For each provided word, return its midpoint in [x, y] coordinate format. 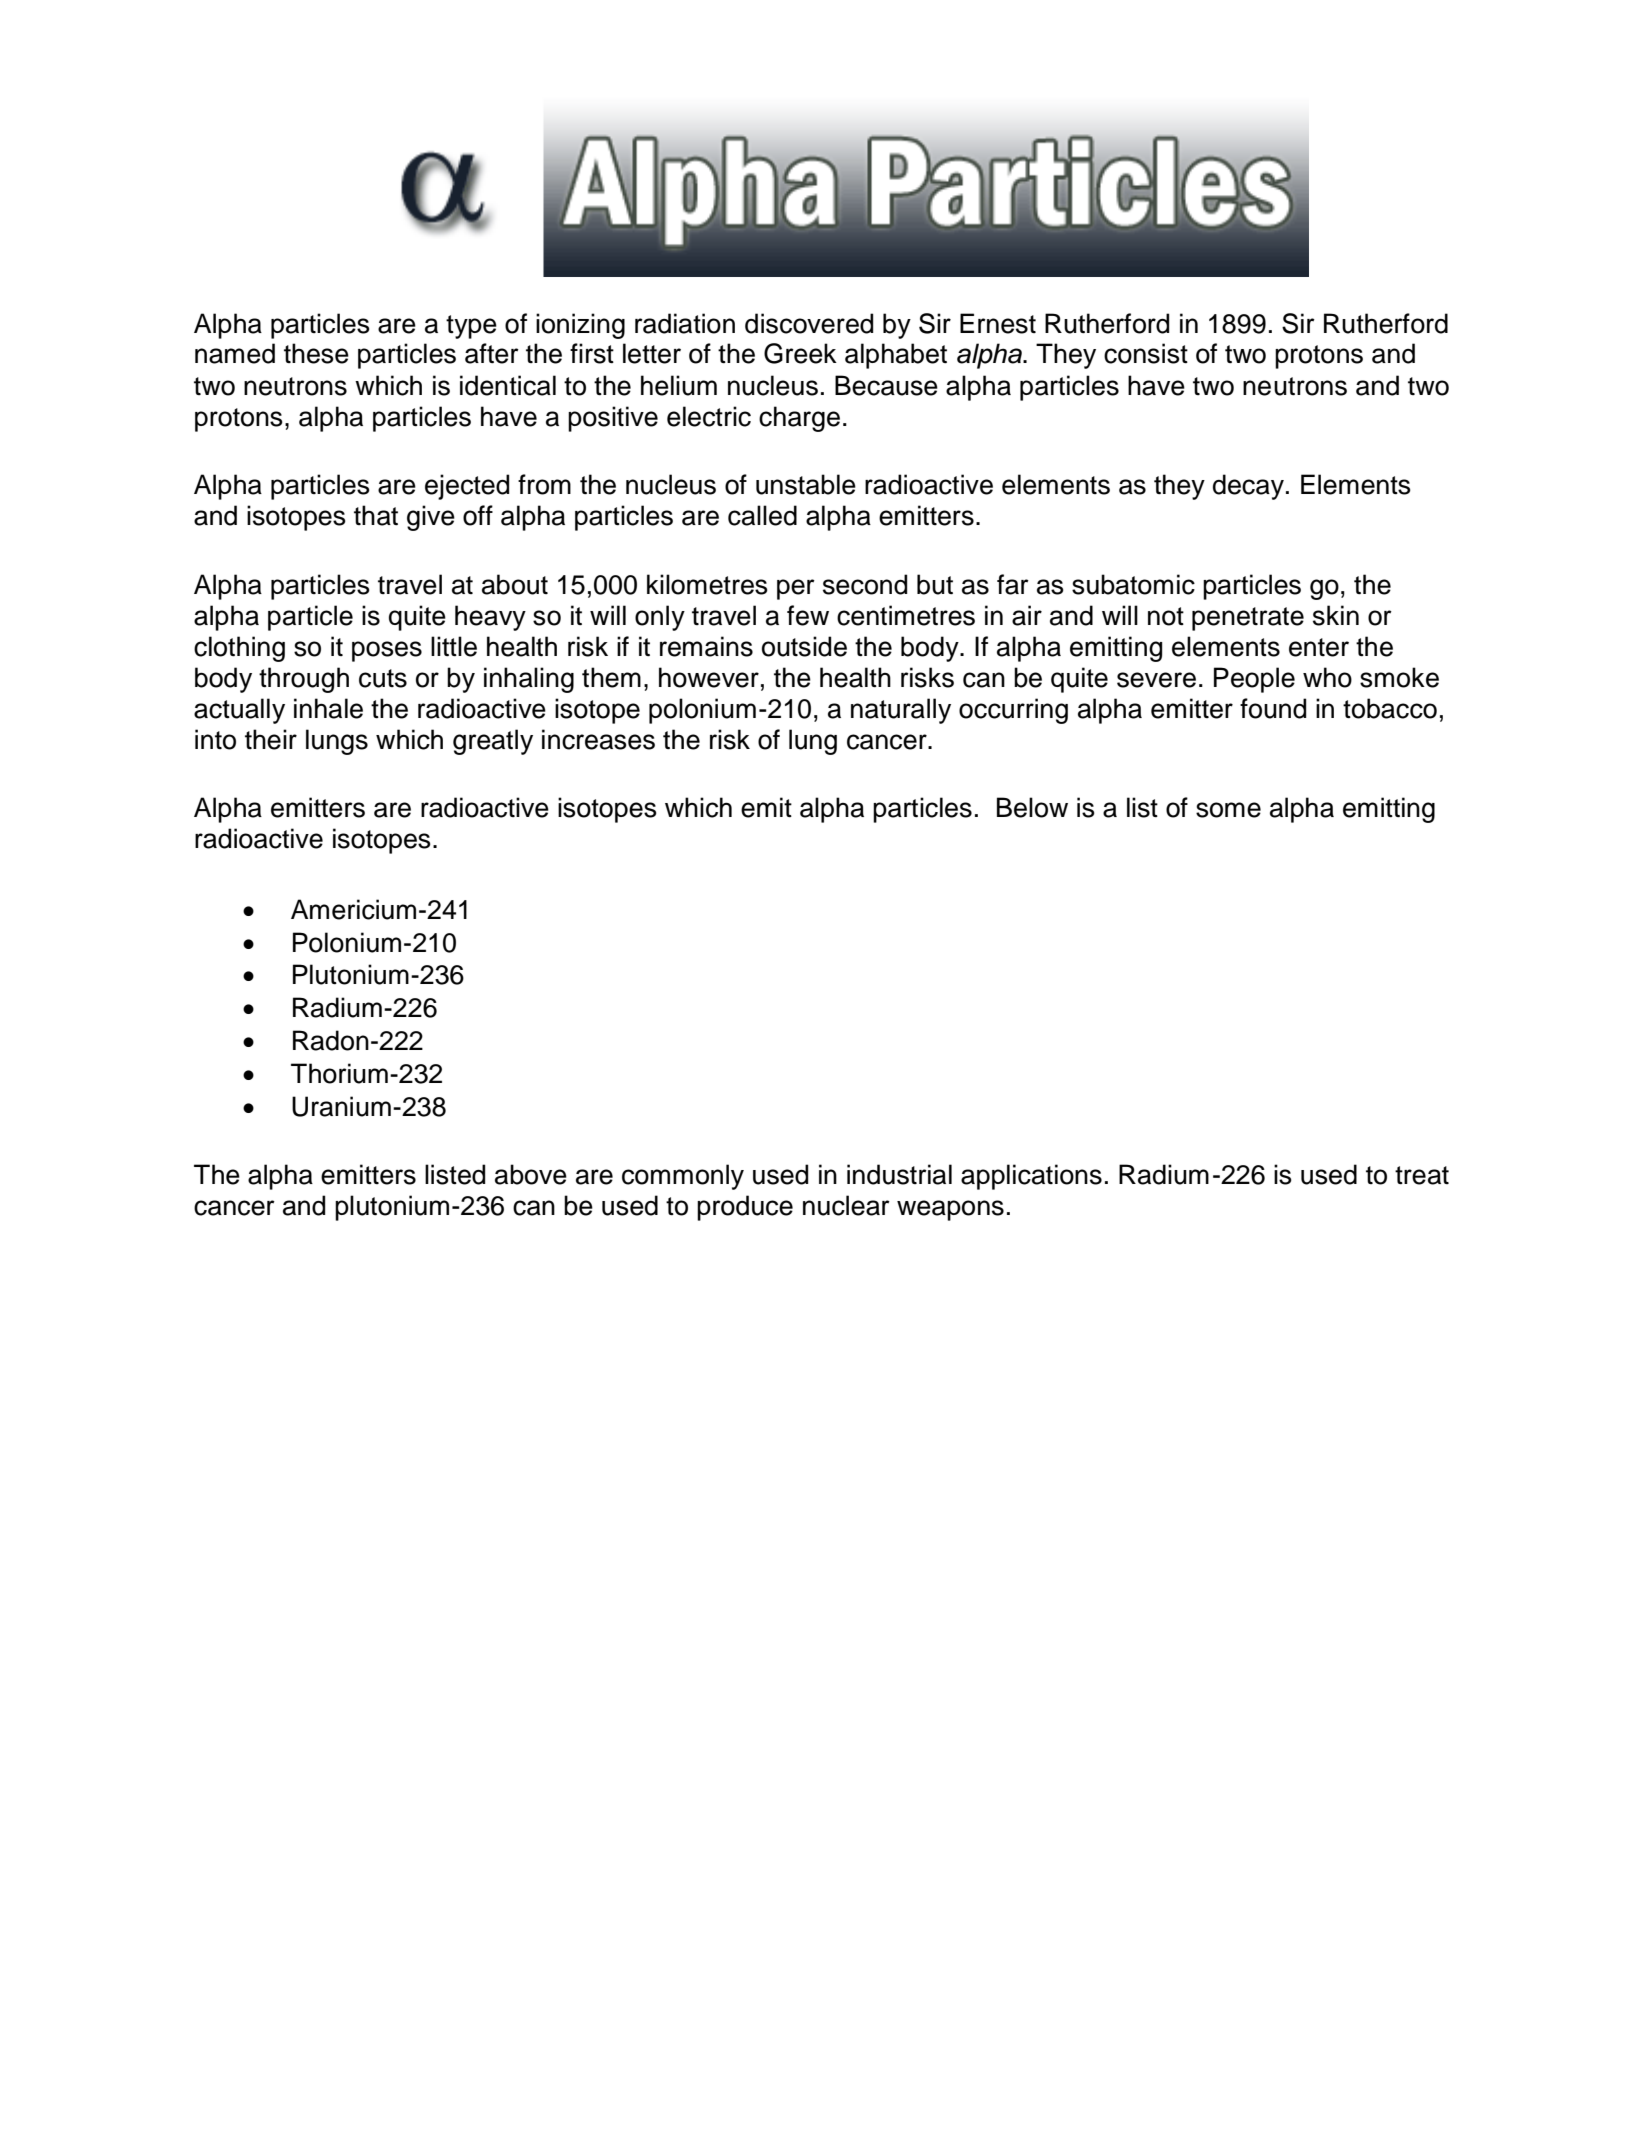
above [531, 1174]
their [271, 739]
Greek [800, 353]
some [1228, 810]
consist [1146, 353]
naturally [901, 711]
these [316, 353]
